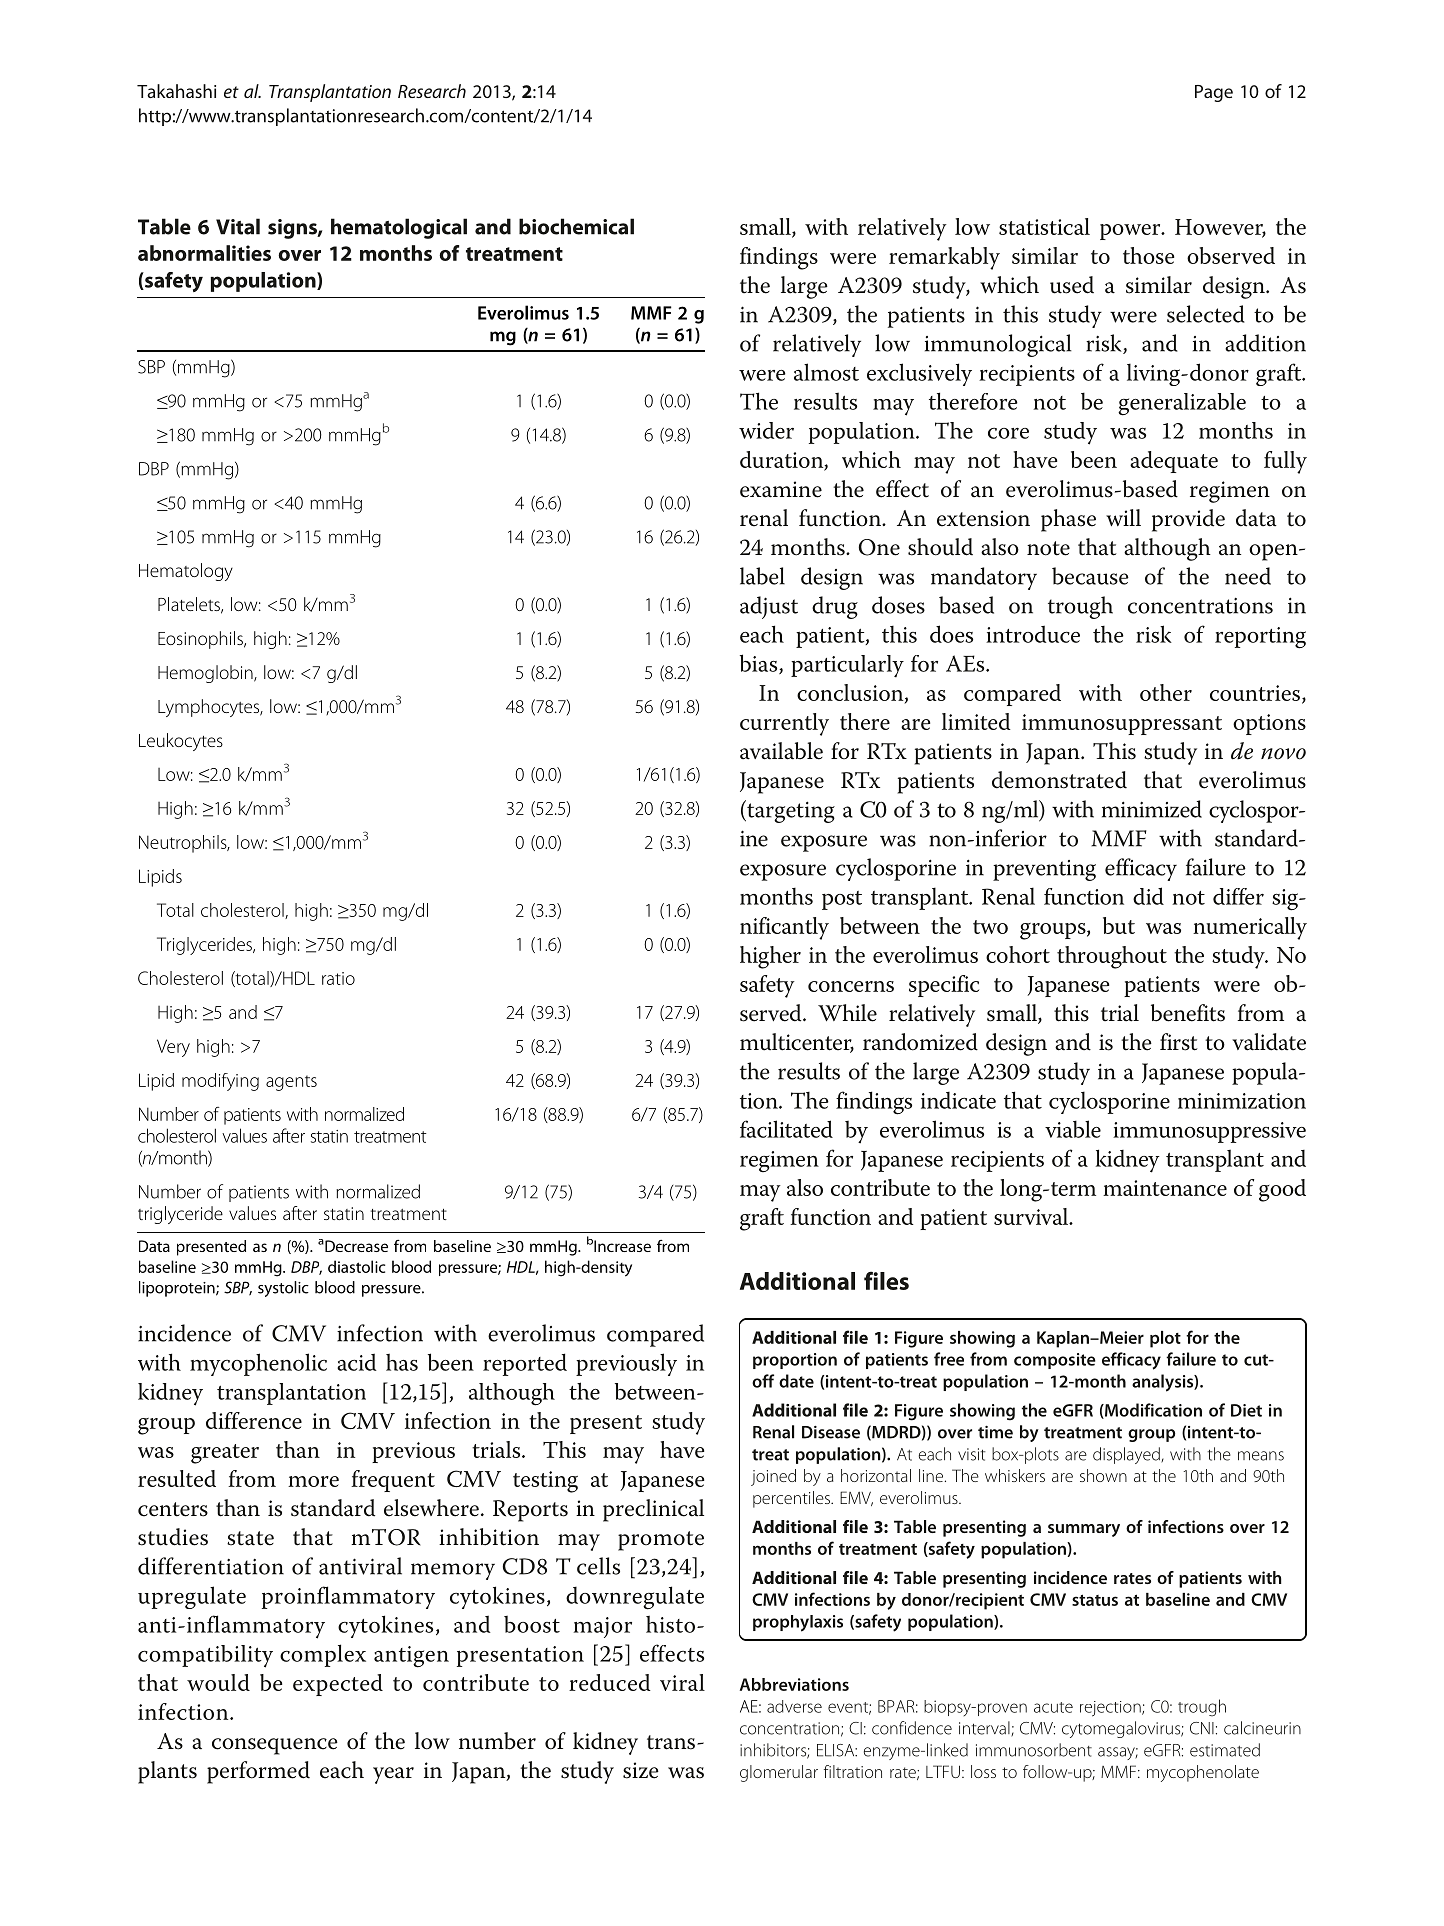 This screenshot has height=1926, width=1444. Describe the element at coordinates (1214, 93) in the screenshot. I see `Page` at that location.
